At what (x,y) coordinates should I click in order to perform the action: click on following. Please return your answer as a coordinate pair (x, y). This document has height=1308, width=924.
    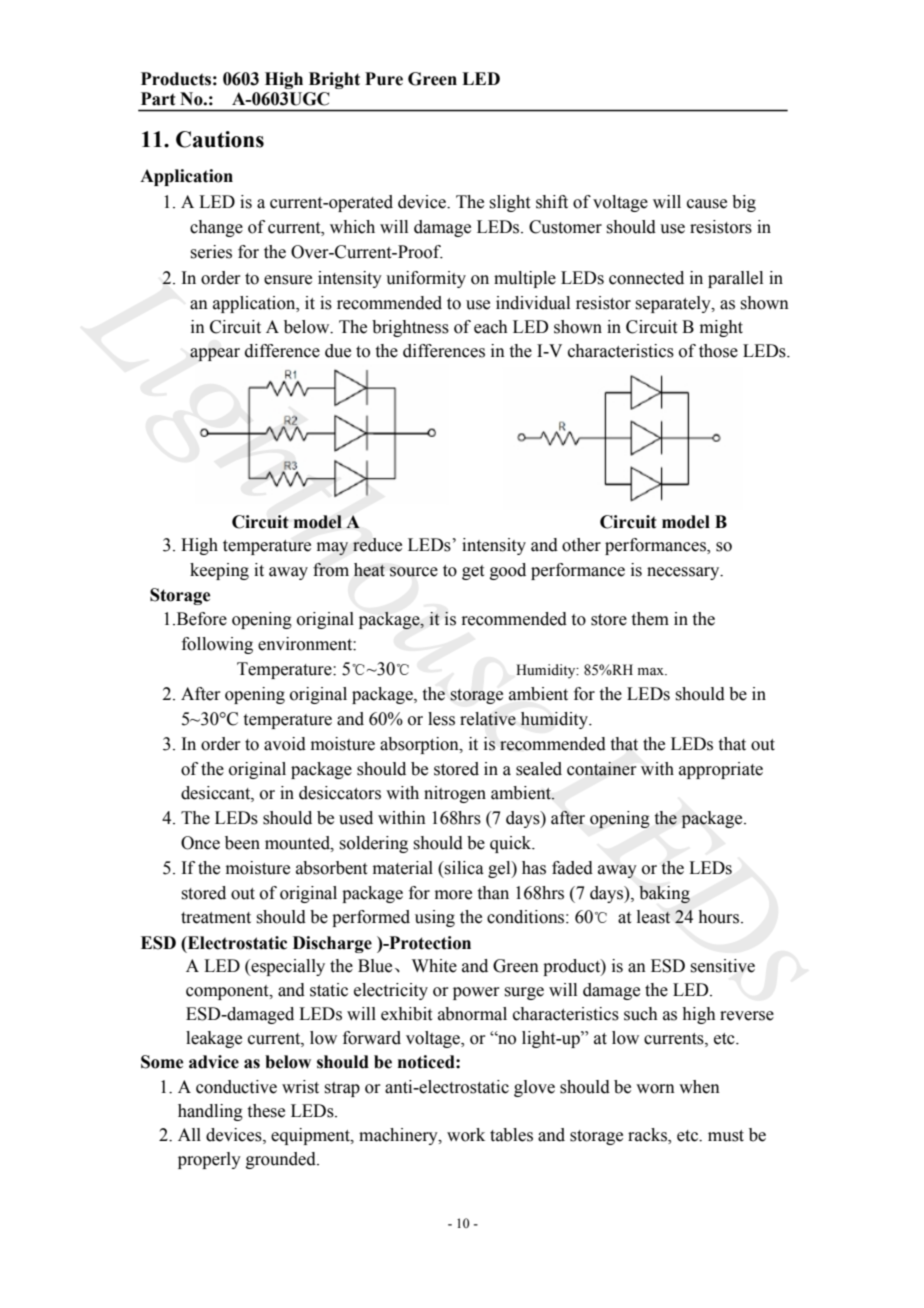
    Looking at the image, I should click on (217, 645).
